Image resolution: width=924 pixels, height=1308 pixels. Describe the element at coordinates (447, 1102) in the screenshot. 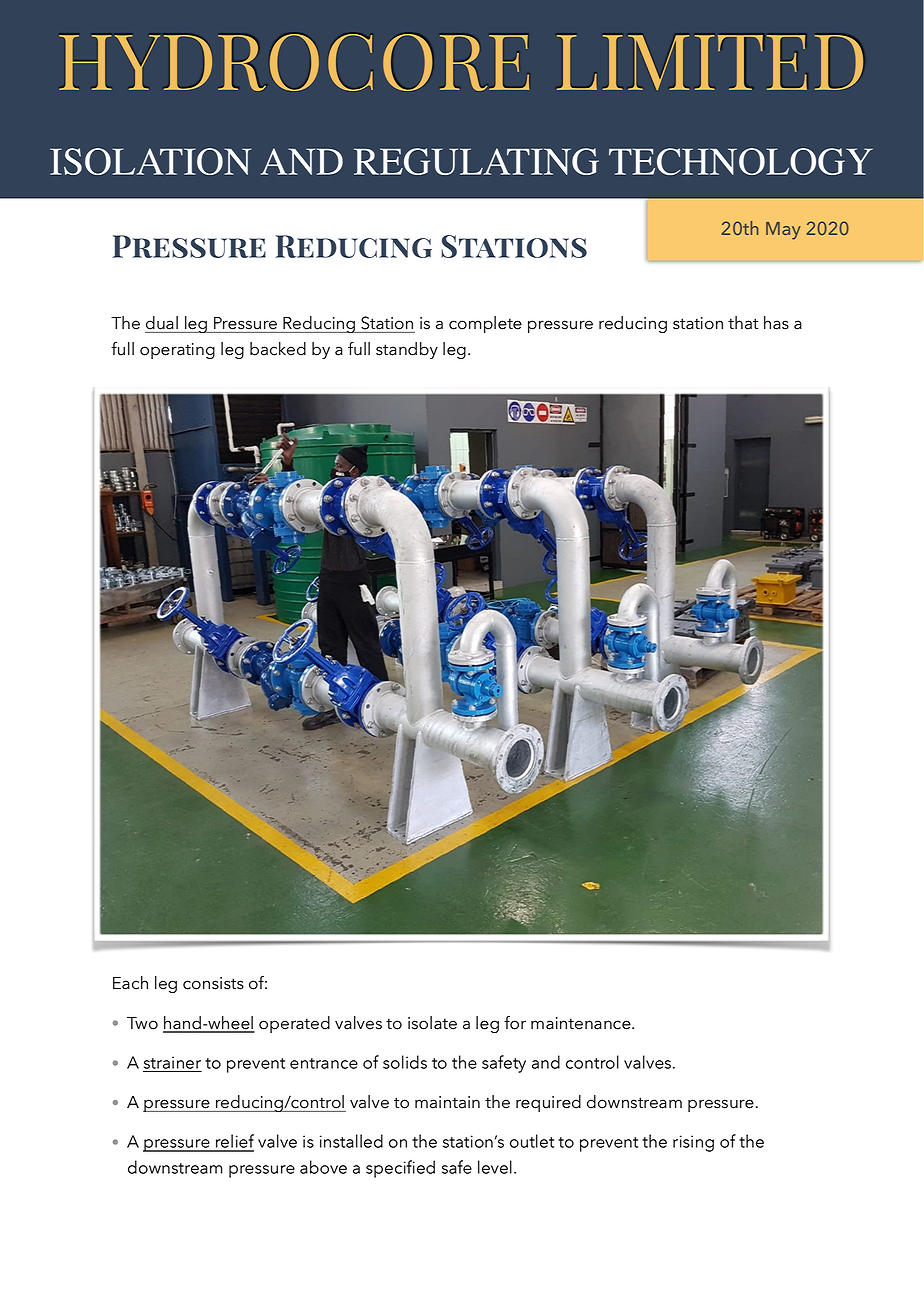

I see `maintain` at that location.
